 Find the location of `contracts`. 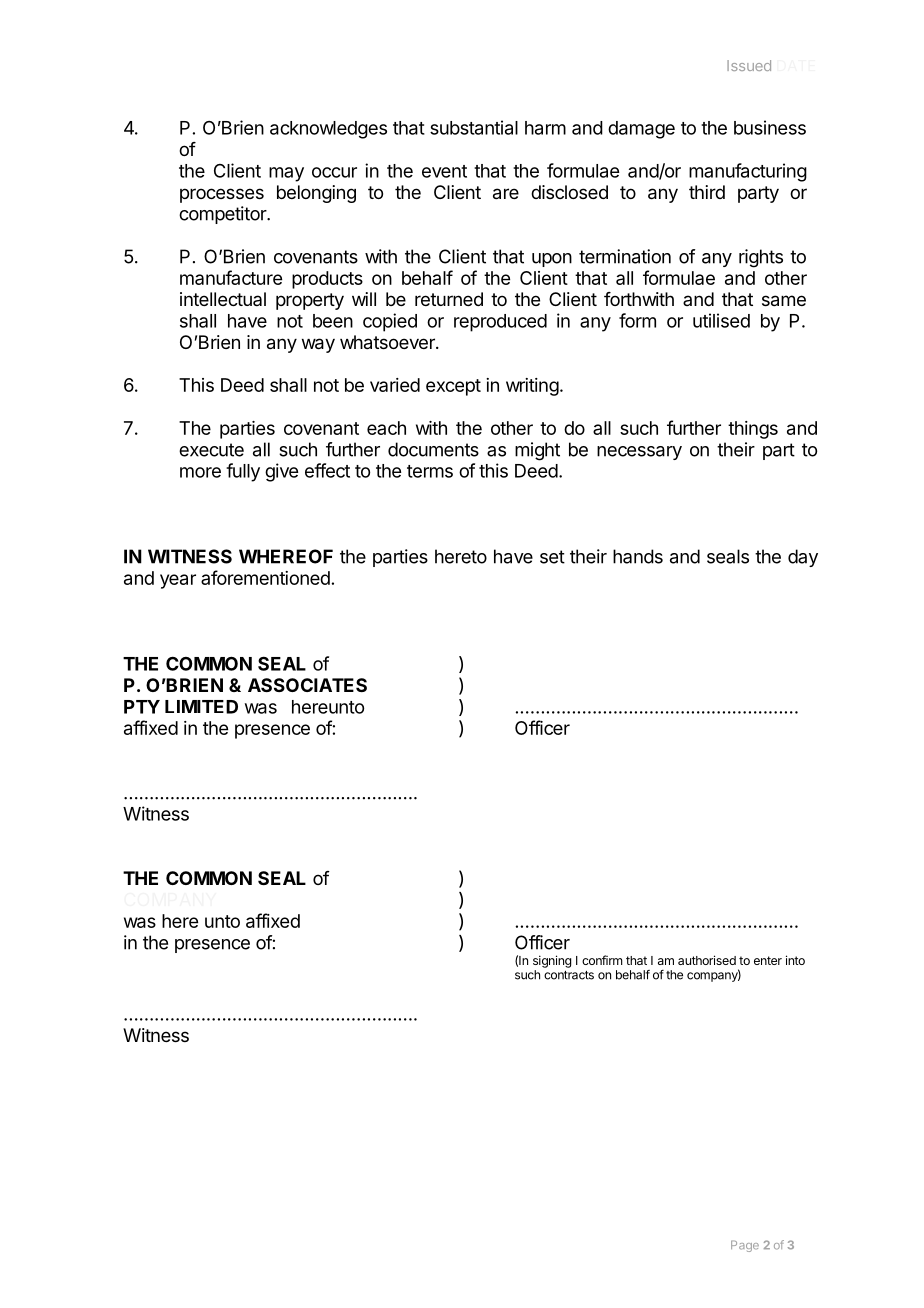

contracts is located at coordinates (569, 975).
